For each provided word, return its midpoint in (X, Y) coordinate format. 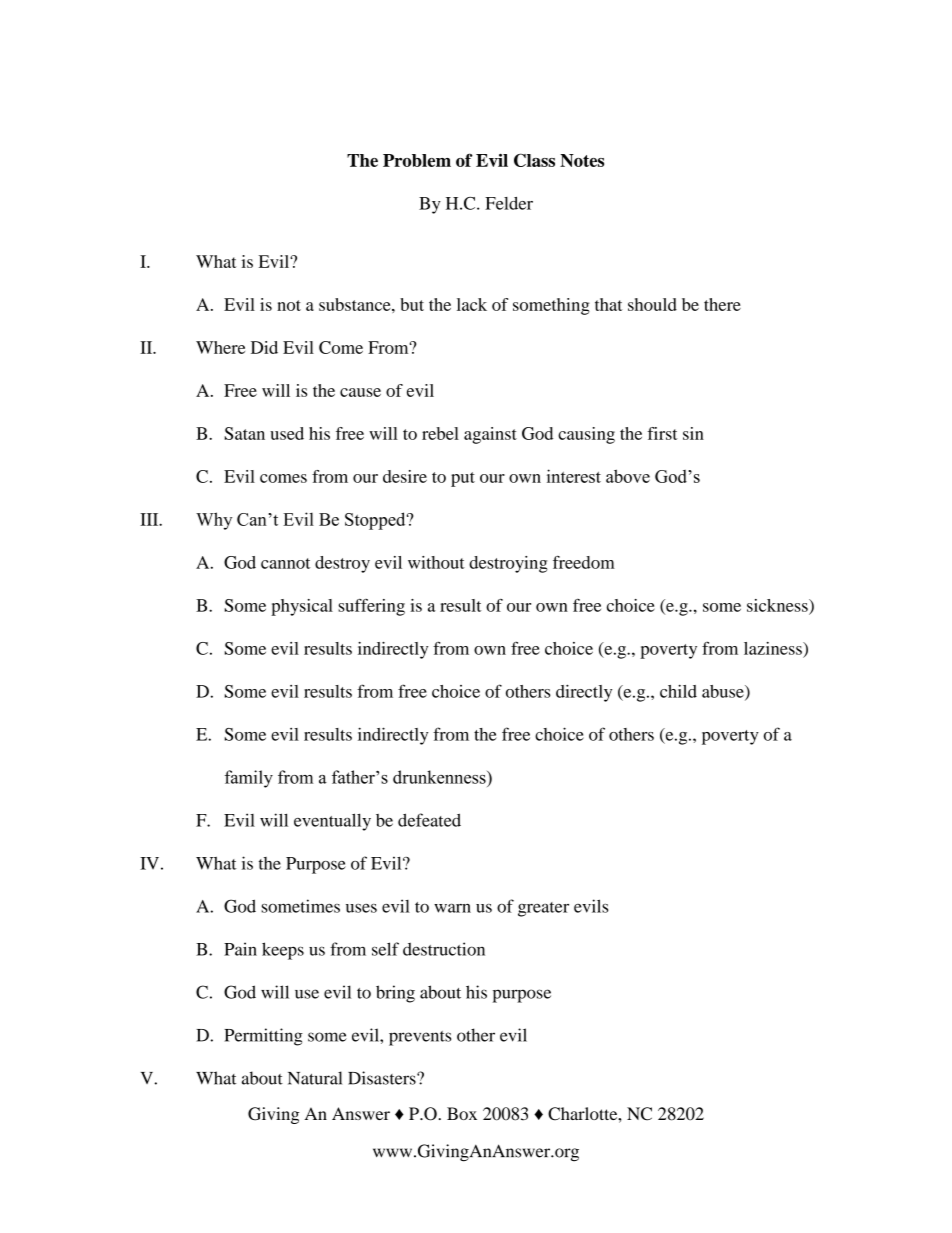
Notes (582, 160)
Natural (315, 1078)
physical (302, 607)
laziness (774, 648)
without (436, 562)
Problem (417, 160)
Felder (509, 203)
